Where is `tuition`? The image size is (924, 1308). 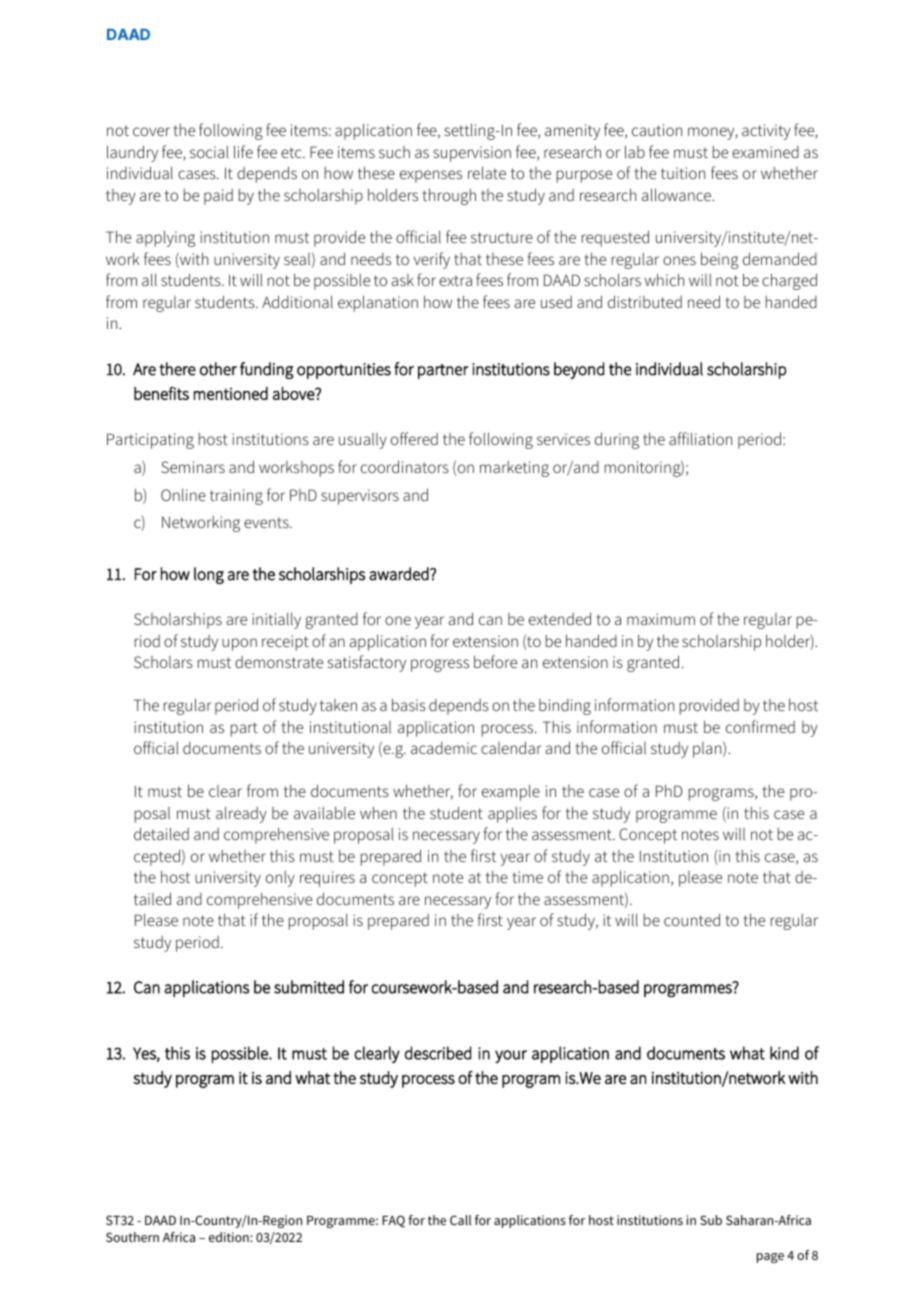 tuition is located at coordinates (683, 173).
